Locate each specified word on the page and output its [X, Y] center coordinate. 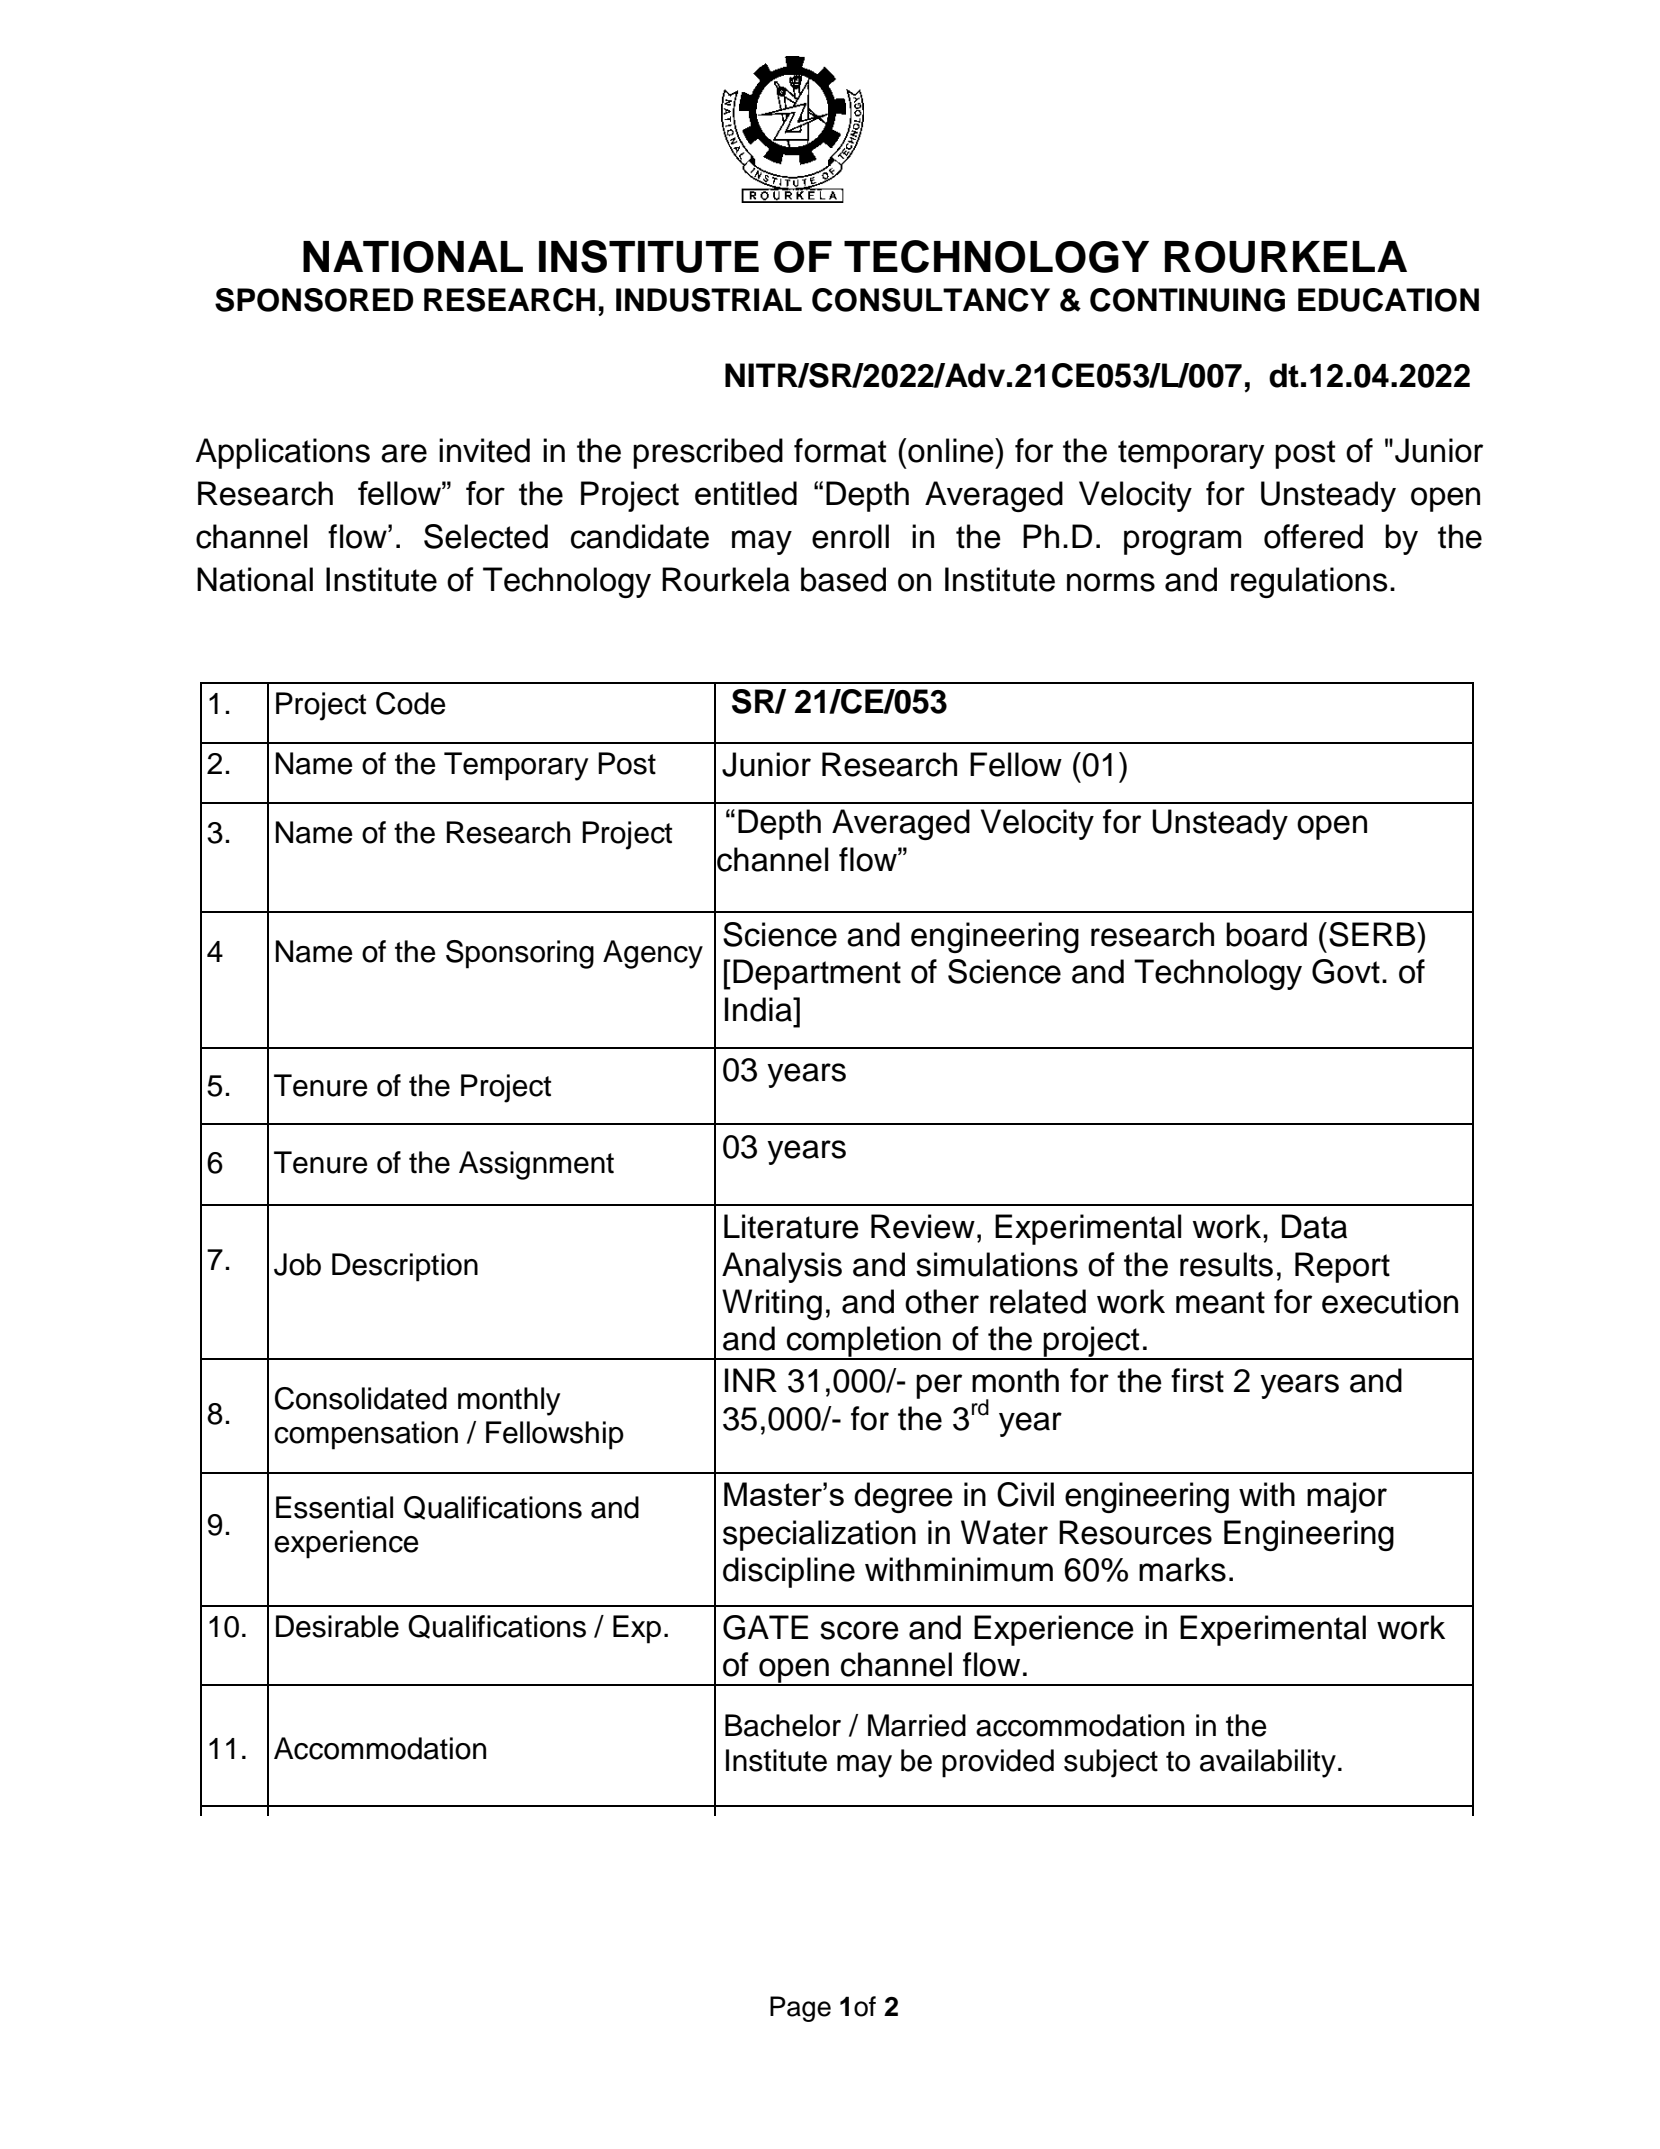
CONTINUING [1187, 300]
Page [800, 2009]
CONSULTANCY [931, 300]
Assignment [536, 1165]
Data [1314, 1226]
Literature [791, 1226]
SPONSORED [314, 300]
